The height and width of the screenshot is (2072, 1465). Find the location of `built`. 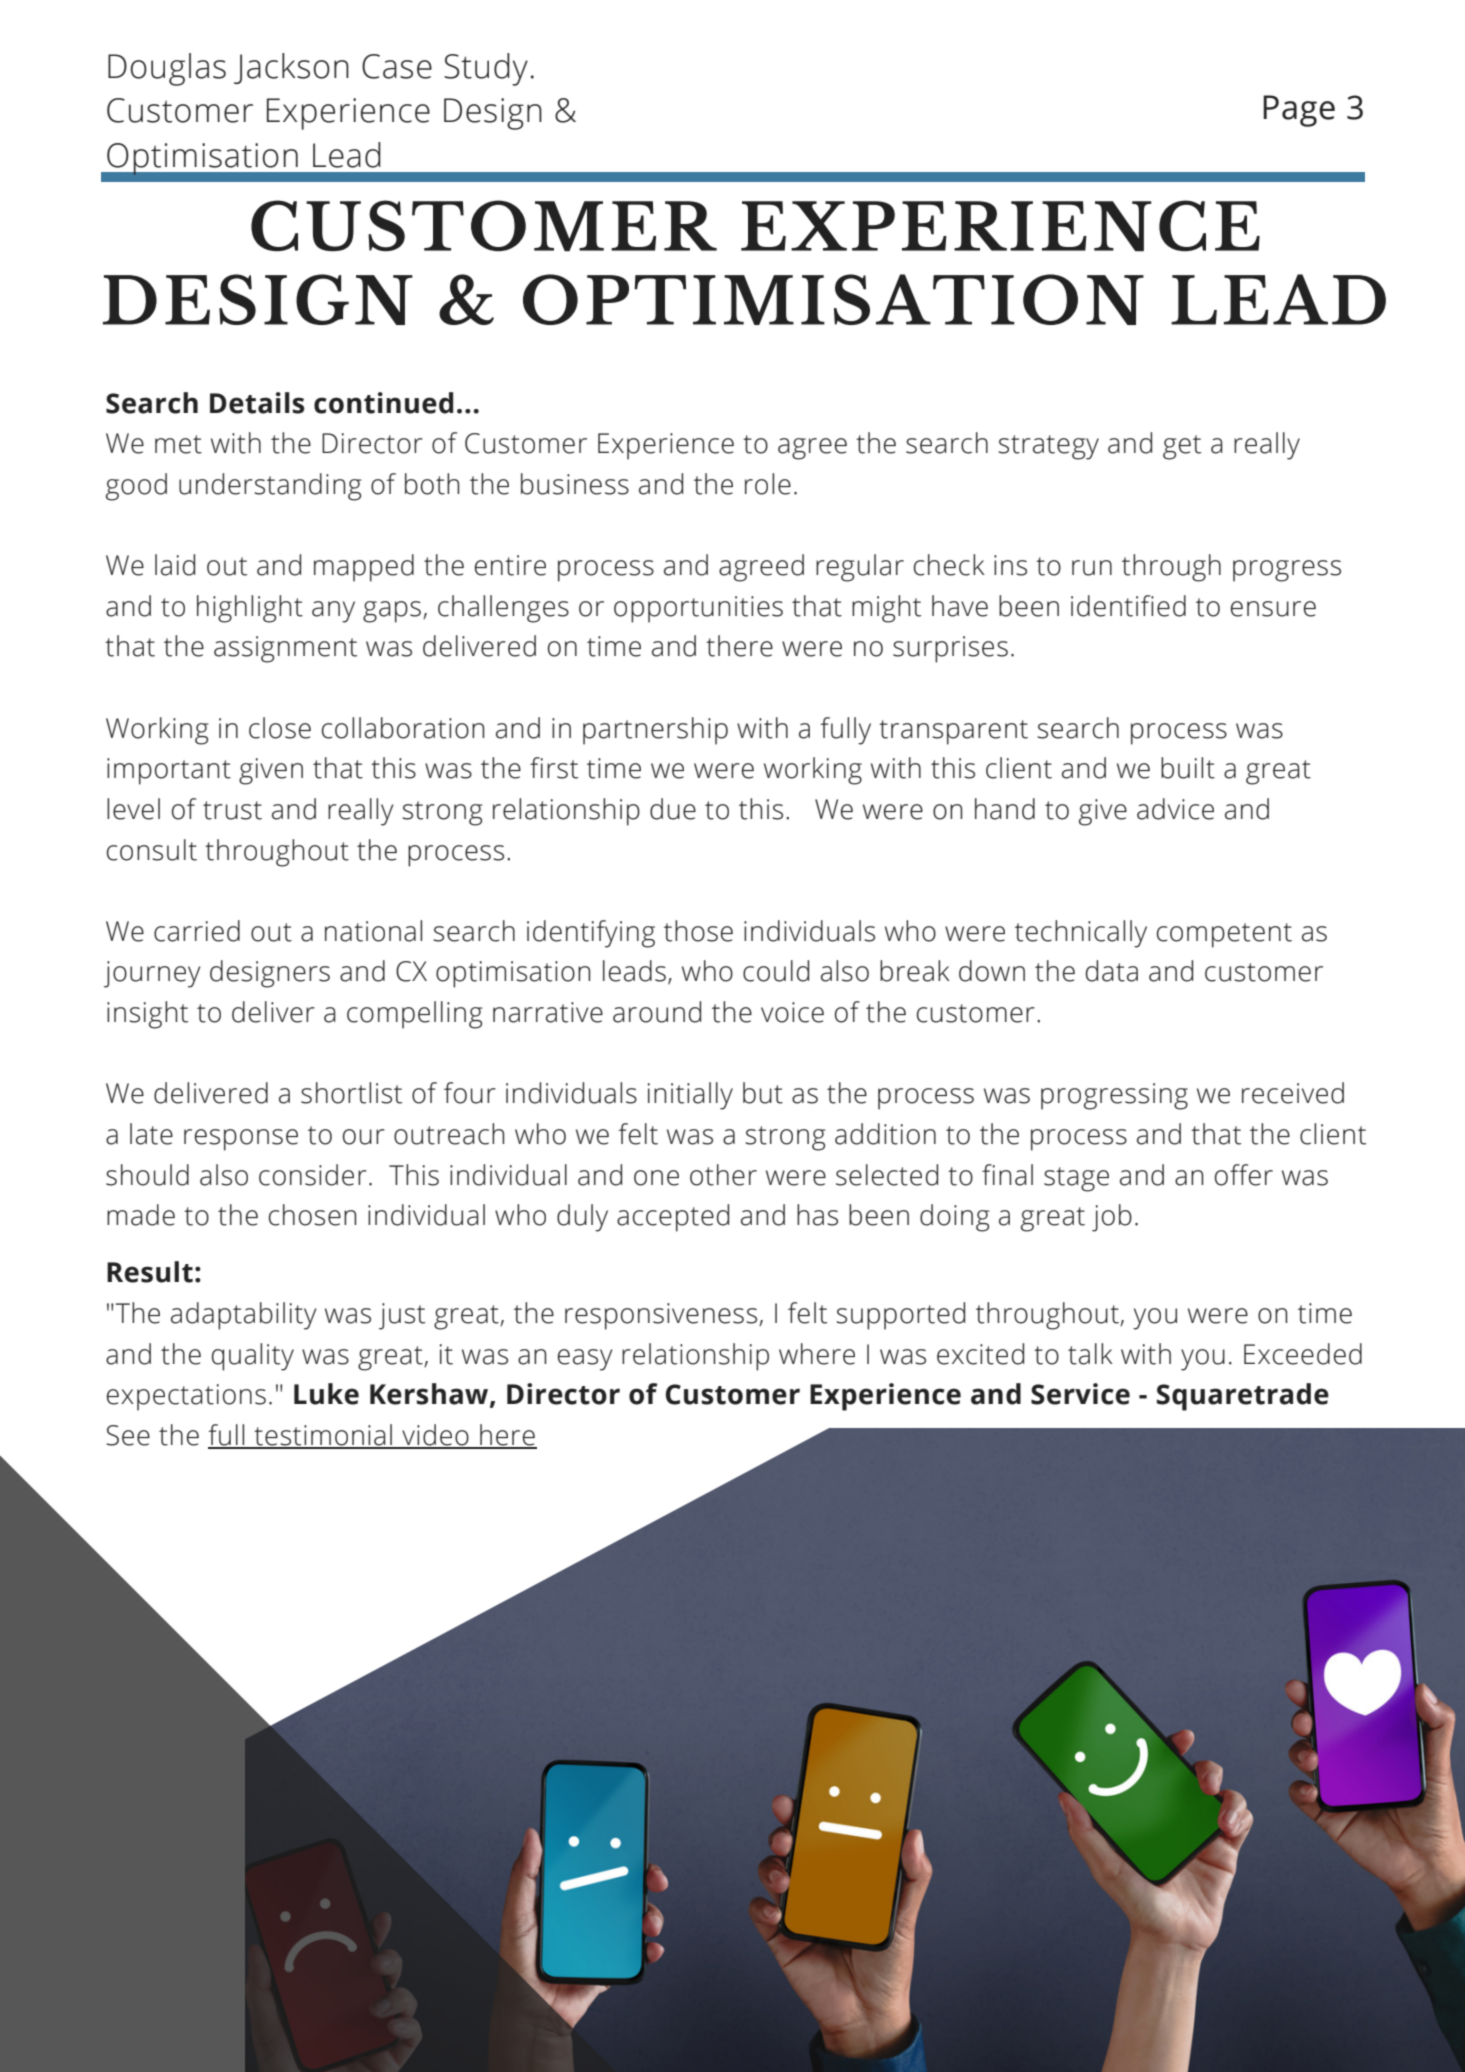

built is located at coordinates (1188, 768).
